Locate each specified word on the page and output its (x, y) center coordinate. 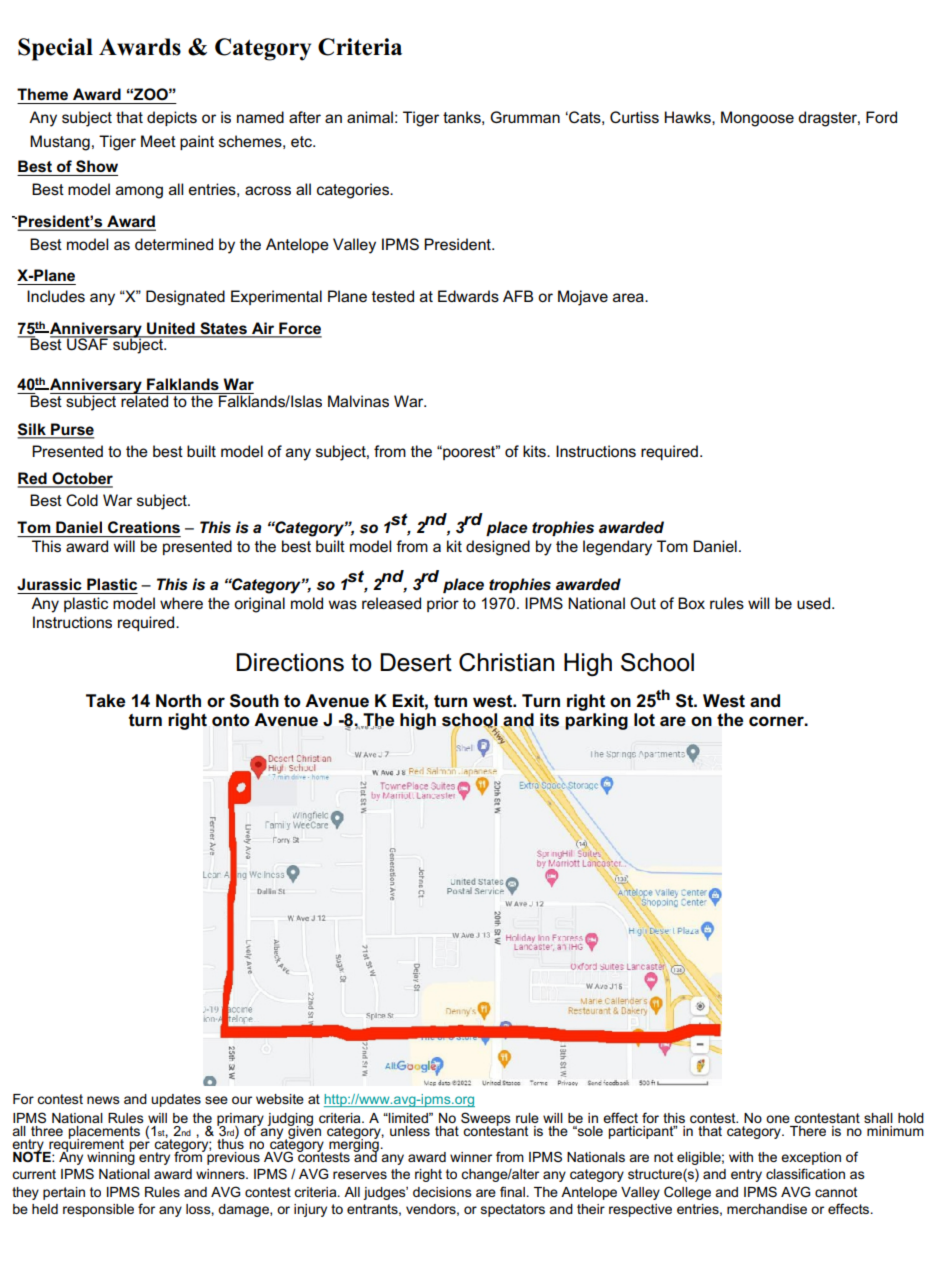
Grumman (525, 117)
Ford (881, 117)
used (815, 603)
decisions (442, 1192)
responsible (98, 1210)
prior (443, 604)
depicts (172, 118)
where (181, 603)
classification (805, 1173)
